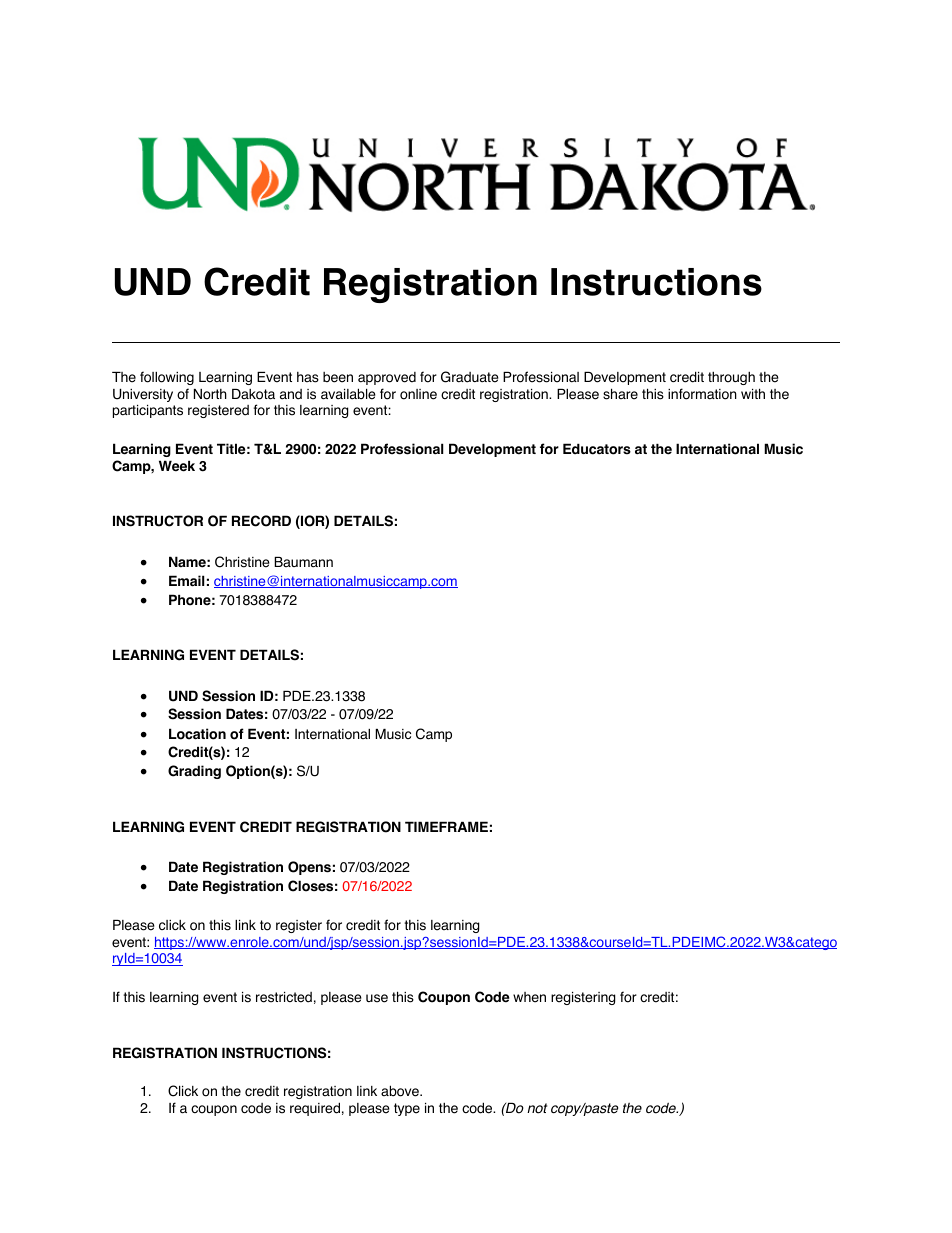 The width and height of the screenshot is (952, 1233). Describe the element at coordinates (377, 998) in the screenshot. I see `use` at that location.
